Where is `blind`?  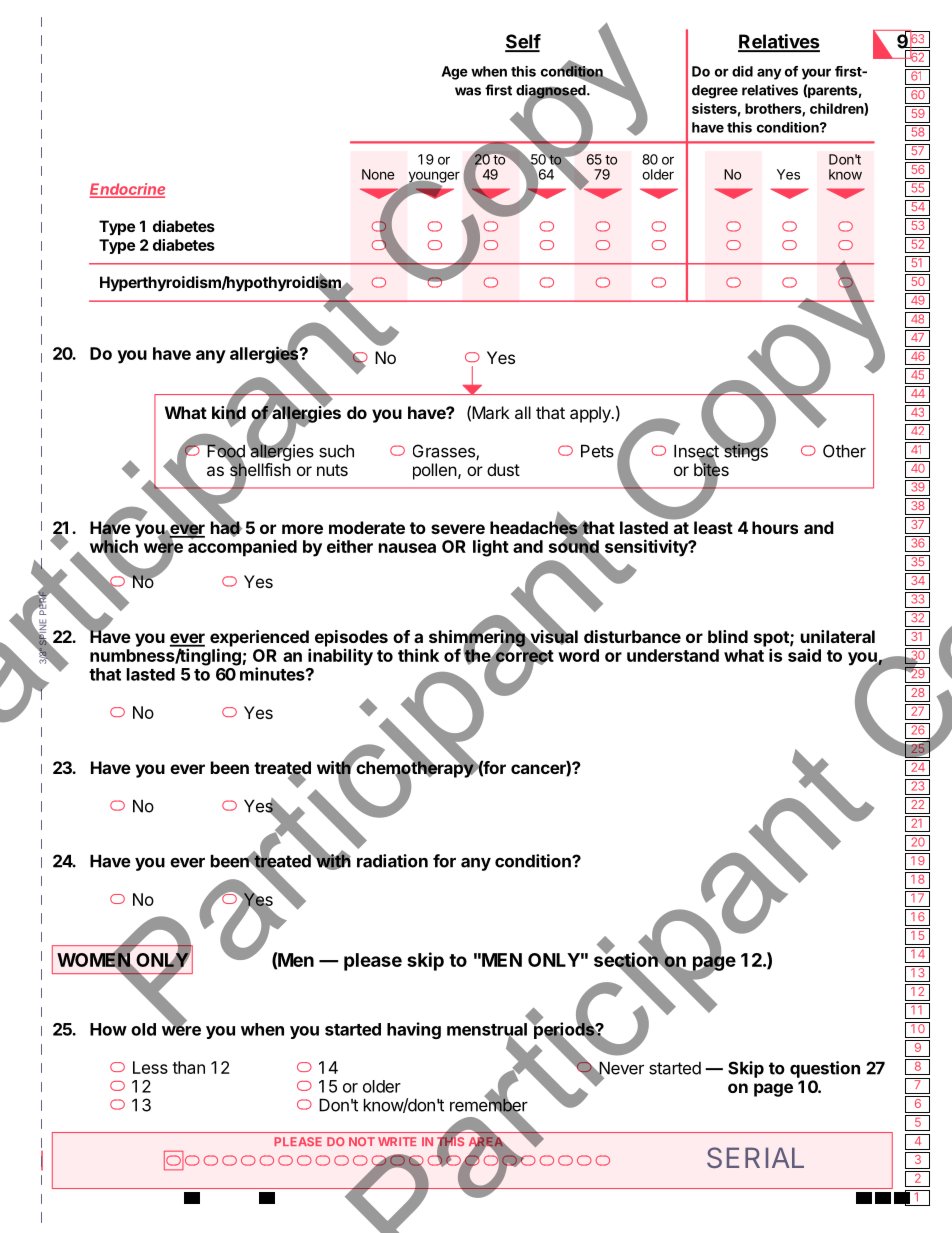 blind is located at coordinates (728, 636).
